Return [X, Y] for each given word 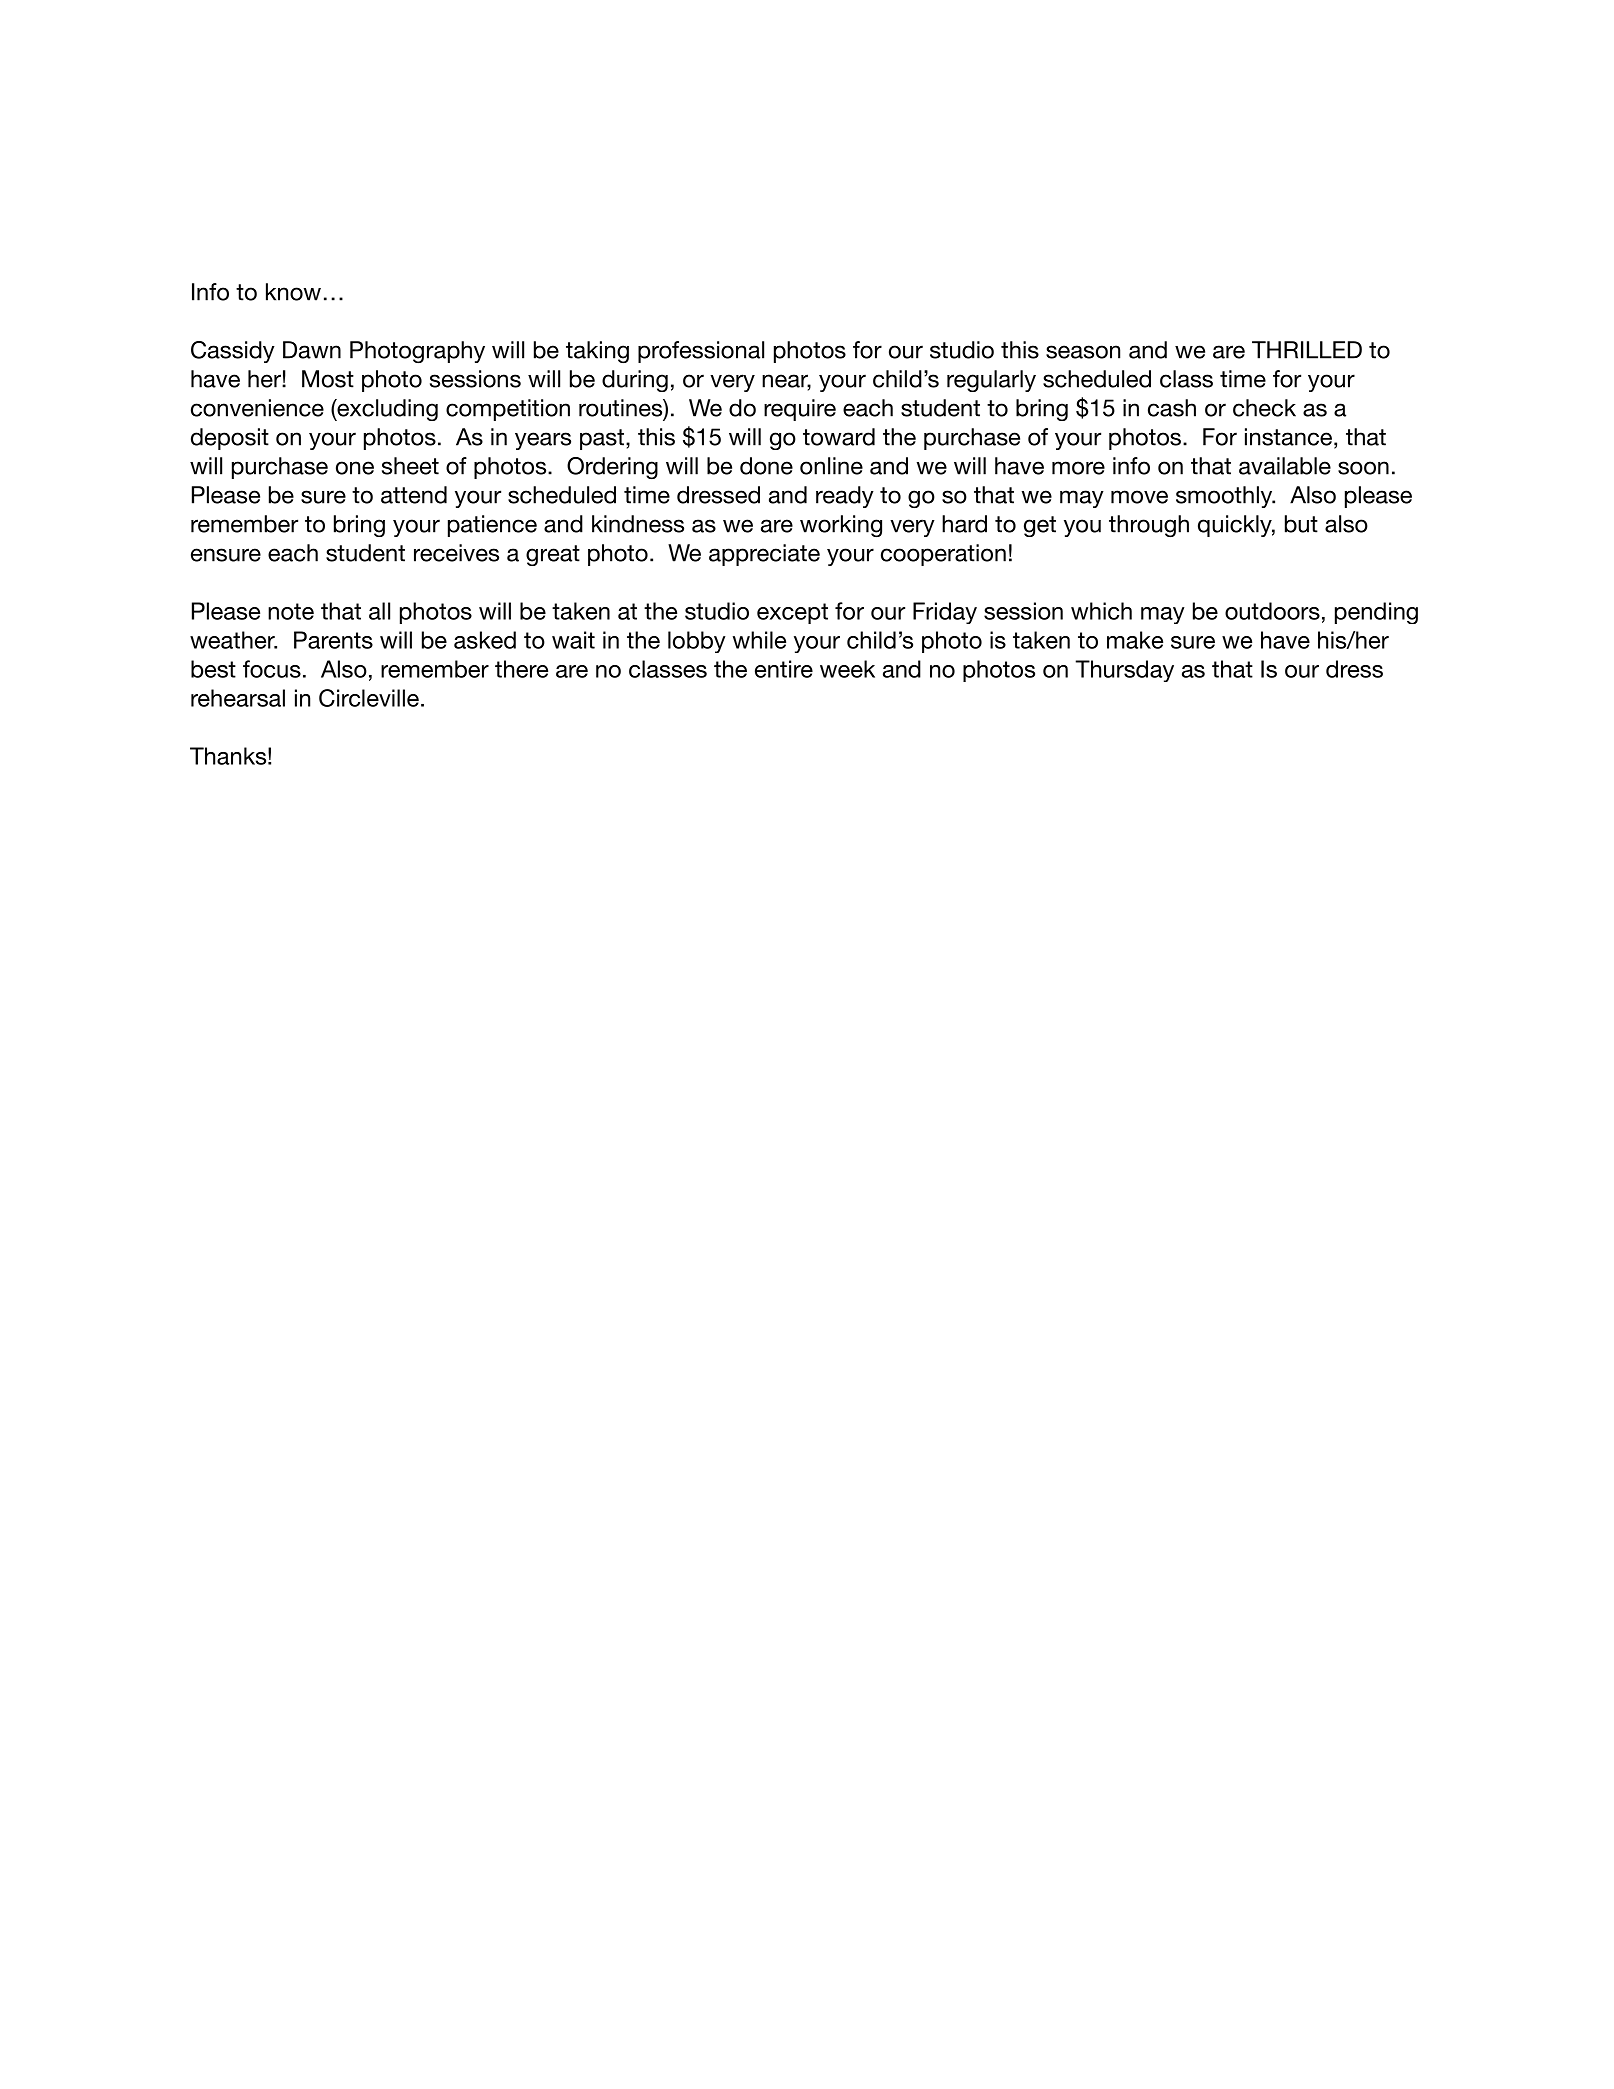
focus [272, 669]
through [1149, 526]
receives [456, 553]
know [293, 292]
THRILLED [1307, 350]
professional [701, 352]
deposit [230, 439]
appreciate [764, 555]
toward [839, 437]
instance [1288, 437]
